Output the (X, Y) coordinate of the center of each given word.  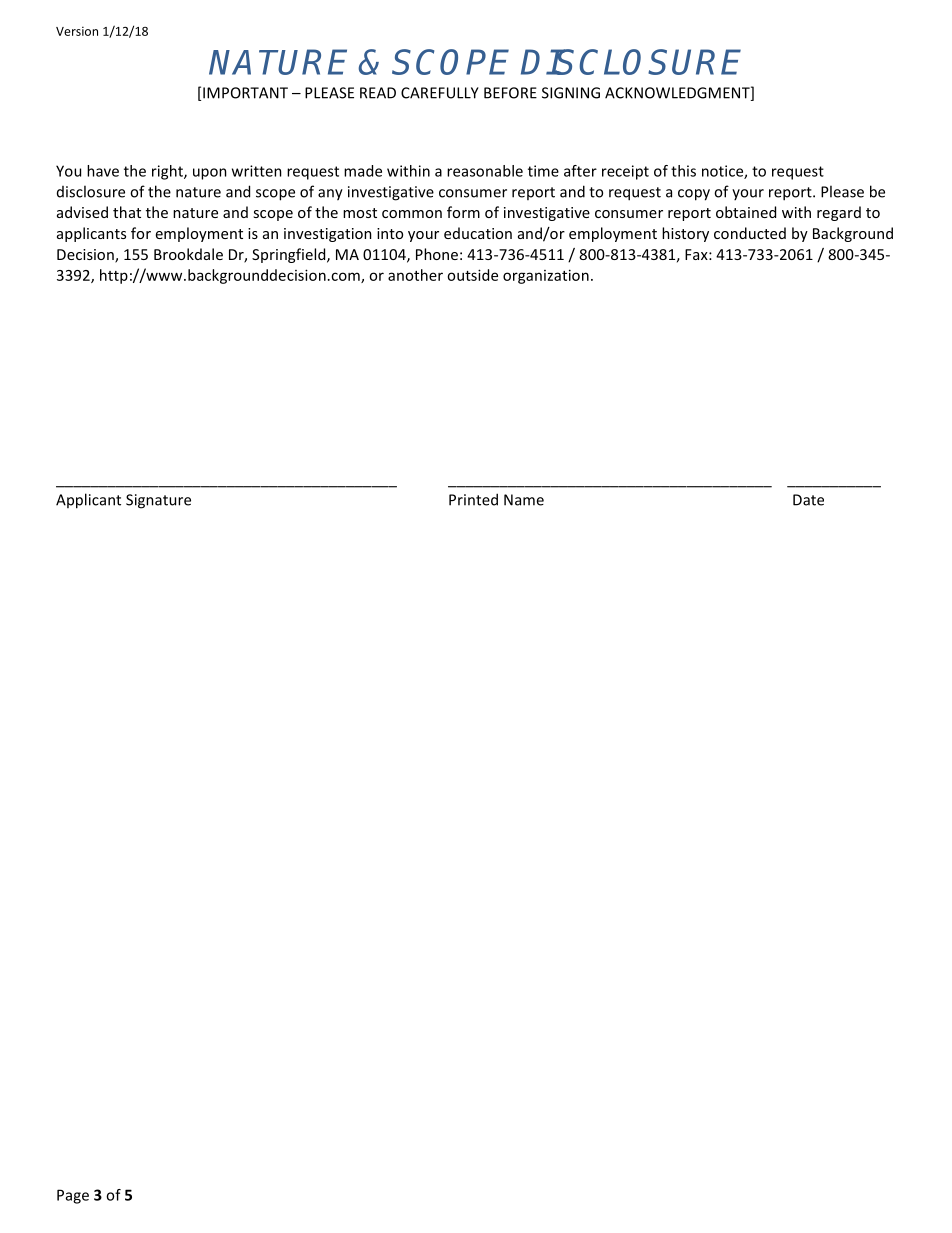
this (683, 171)
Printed (473, 499)
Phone (437, 254)
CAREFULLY (440, 93)
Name (524, 500)
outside (472, 275)
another (415, 275)
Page (73, 1196)
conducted (750, 233)
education (478, 233)
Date (808, 500)
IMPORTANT (245, 93)
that (127, 212)
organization (546, 276)
